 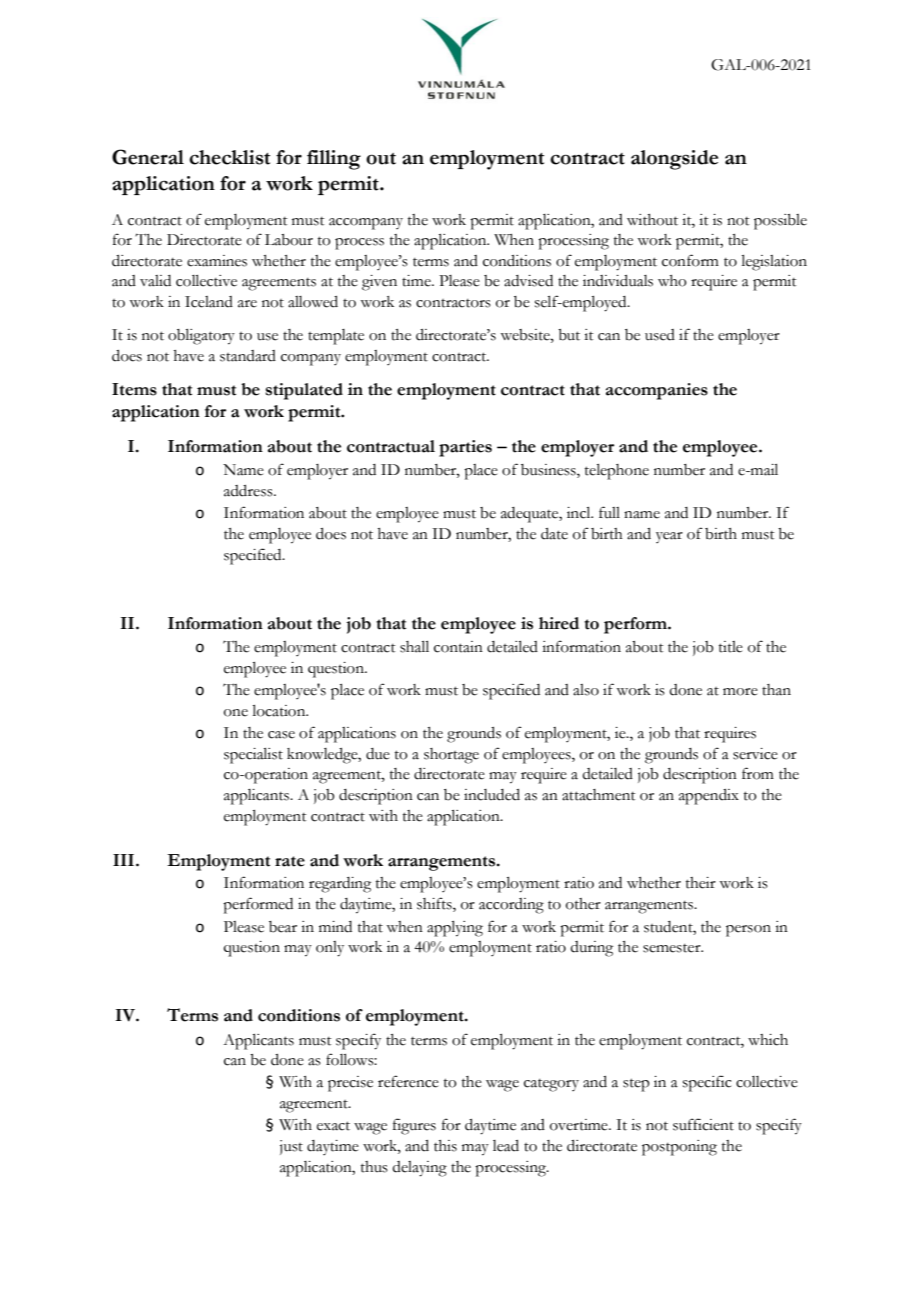 What do you see at coordinates (674, 160) in the screenshot?
I see `alongside` at bounding box center [674, 160].
